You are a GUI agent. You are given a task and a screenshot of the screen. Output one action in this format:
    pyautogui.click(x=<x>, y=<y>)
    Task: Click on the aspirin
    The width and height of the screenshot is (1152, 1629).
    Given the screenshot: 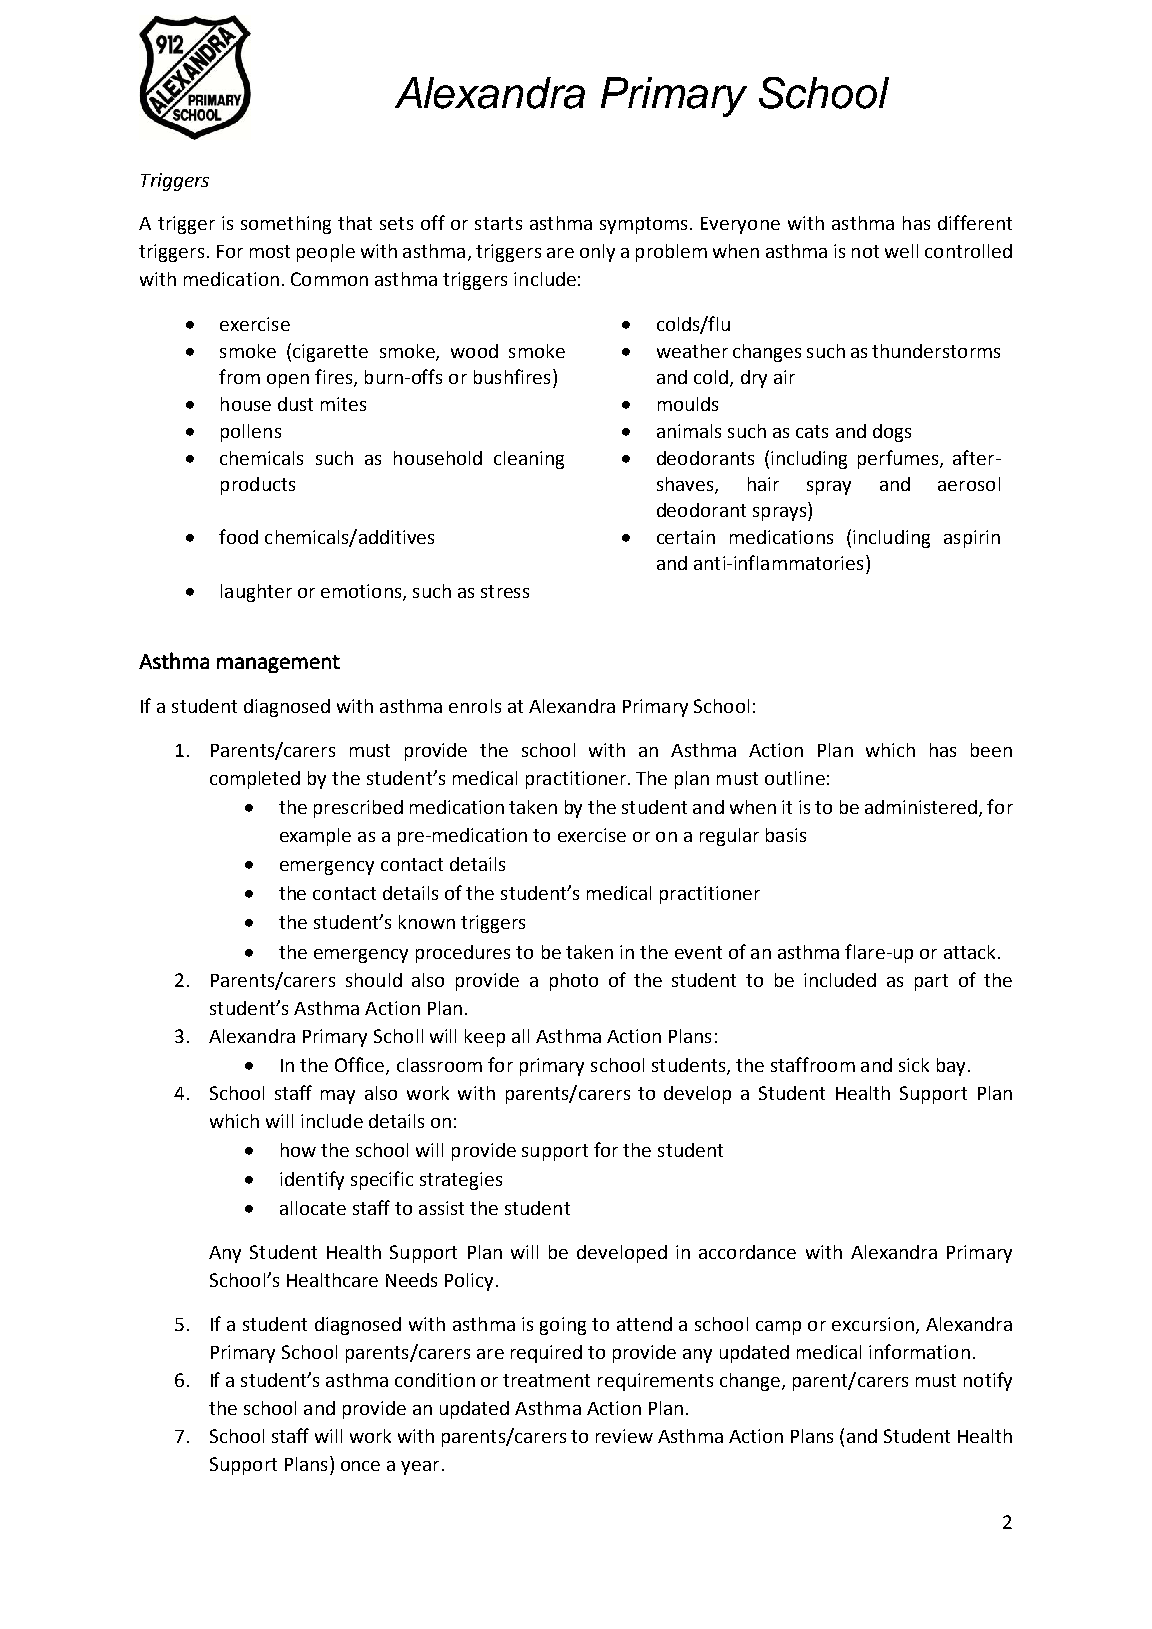 What is the action you would take?
    pyautogui.click(x=972, y=539)
